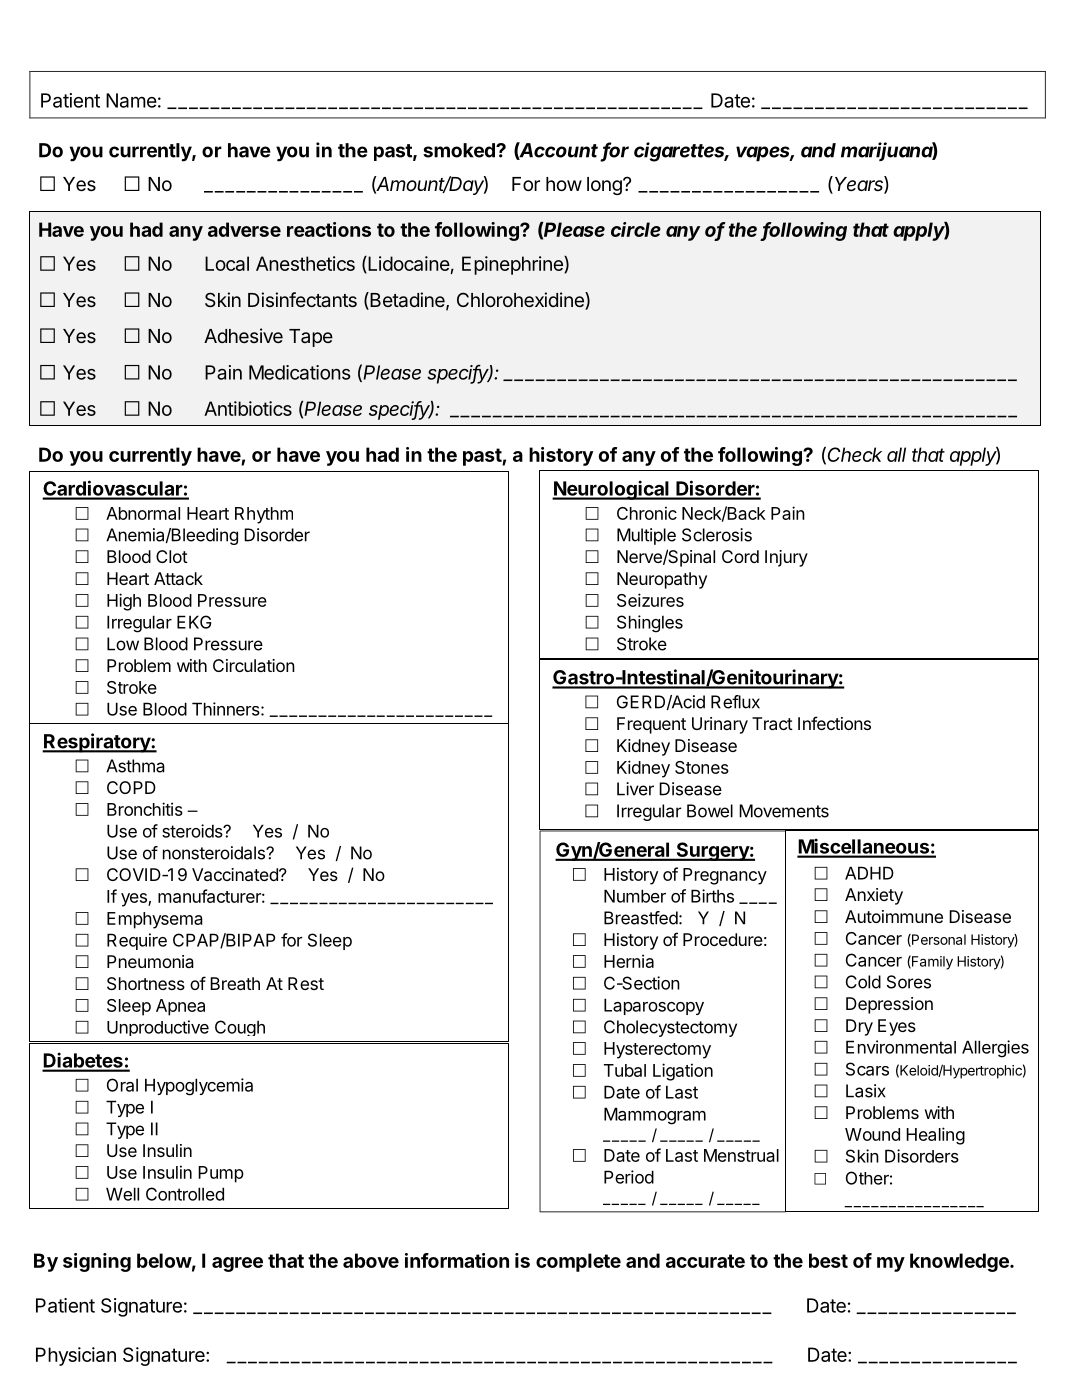 The width and height of the page is (1074, 1390). What do you see at coordinates (611, 490) in the page?
I see `Neurological` at bounding box center [611, 490].
